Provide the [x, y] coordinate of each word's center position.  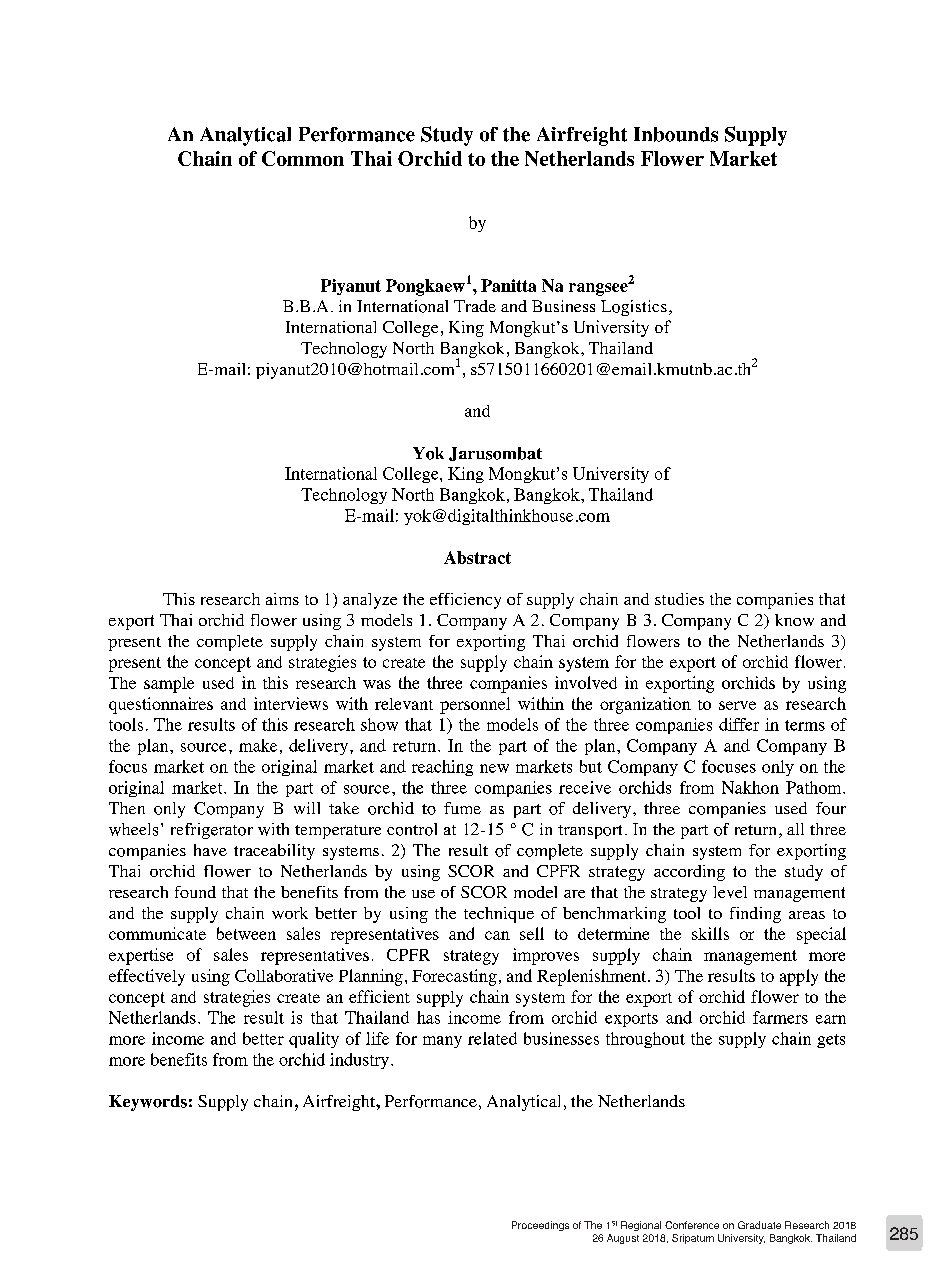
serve [737, 705]
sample [169, 685]
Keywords [148, 1103]
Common [303, 158]
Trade [475, 306]
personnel [475, 705]
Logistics [634, 308]
